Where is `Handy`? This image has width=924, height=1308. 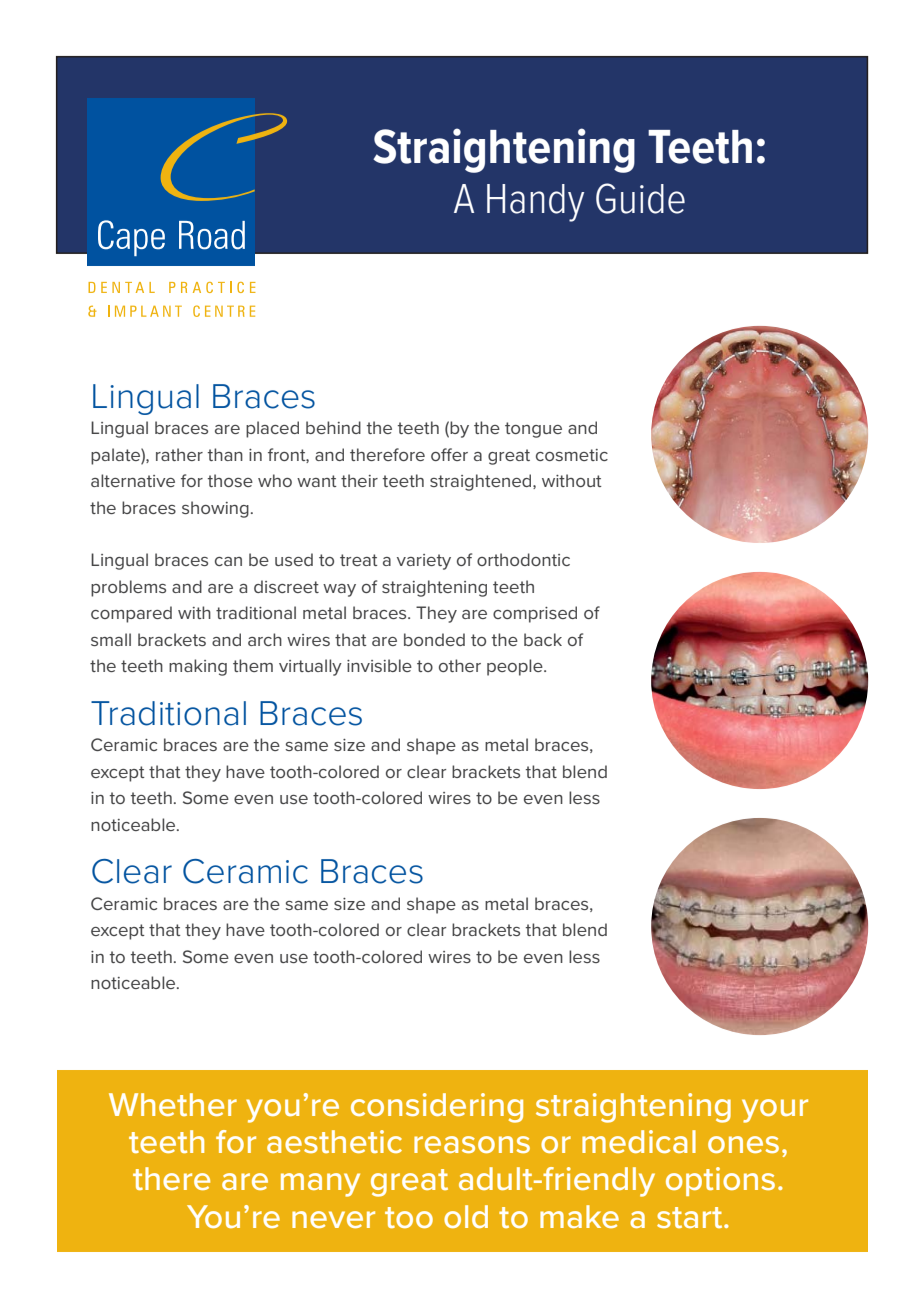 Handy is located at coordinates (535, 203).
